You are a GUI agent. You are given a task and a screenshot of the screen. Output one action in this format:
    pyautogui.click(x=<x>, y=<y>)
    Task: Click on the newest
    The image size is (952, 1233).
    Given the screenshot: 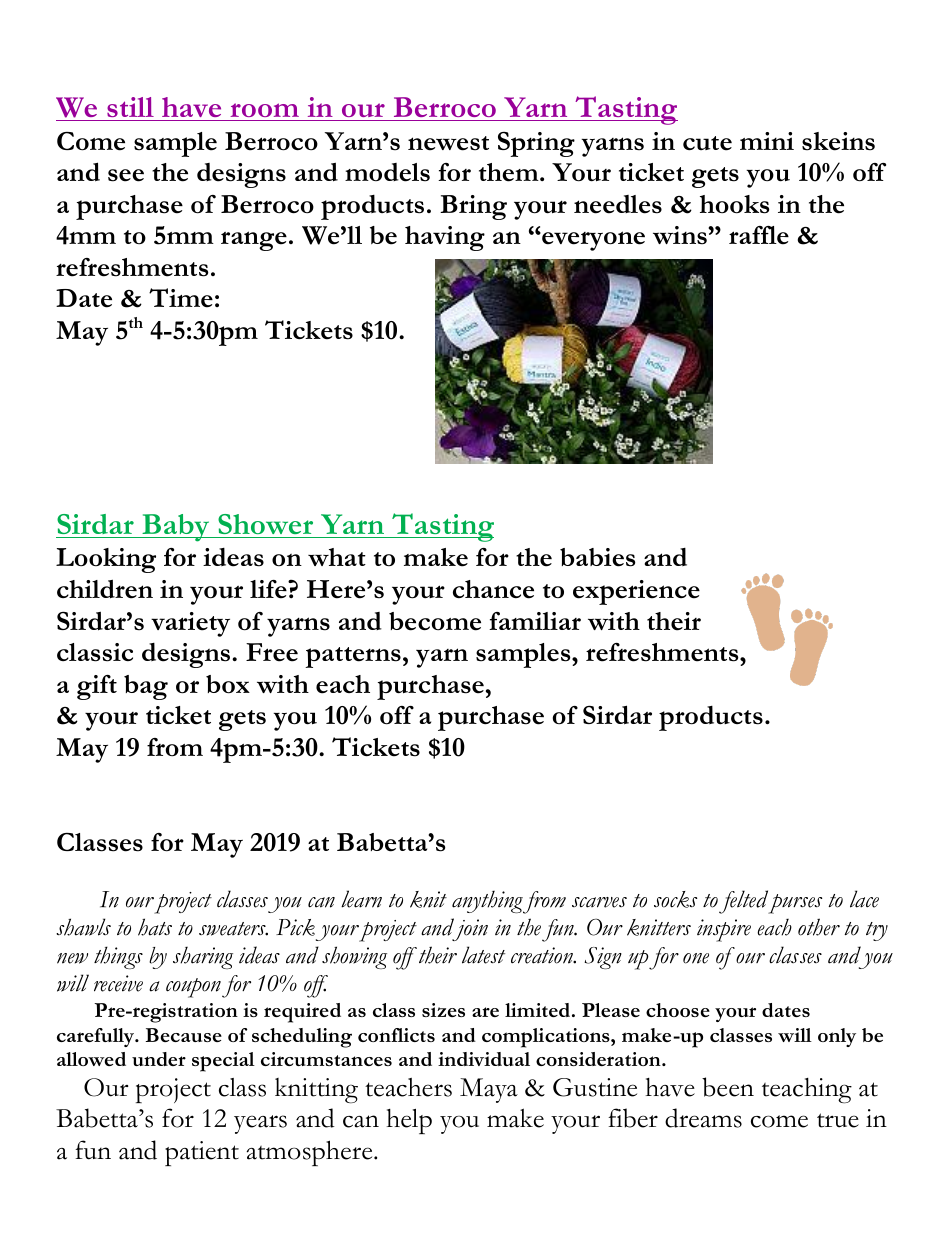 What is the action you would take?
    pyautogui.click(x=448, y=143)
